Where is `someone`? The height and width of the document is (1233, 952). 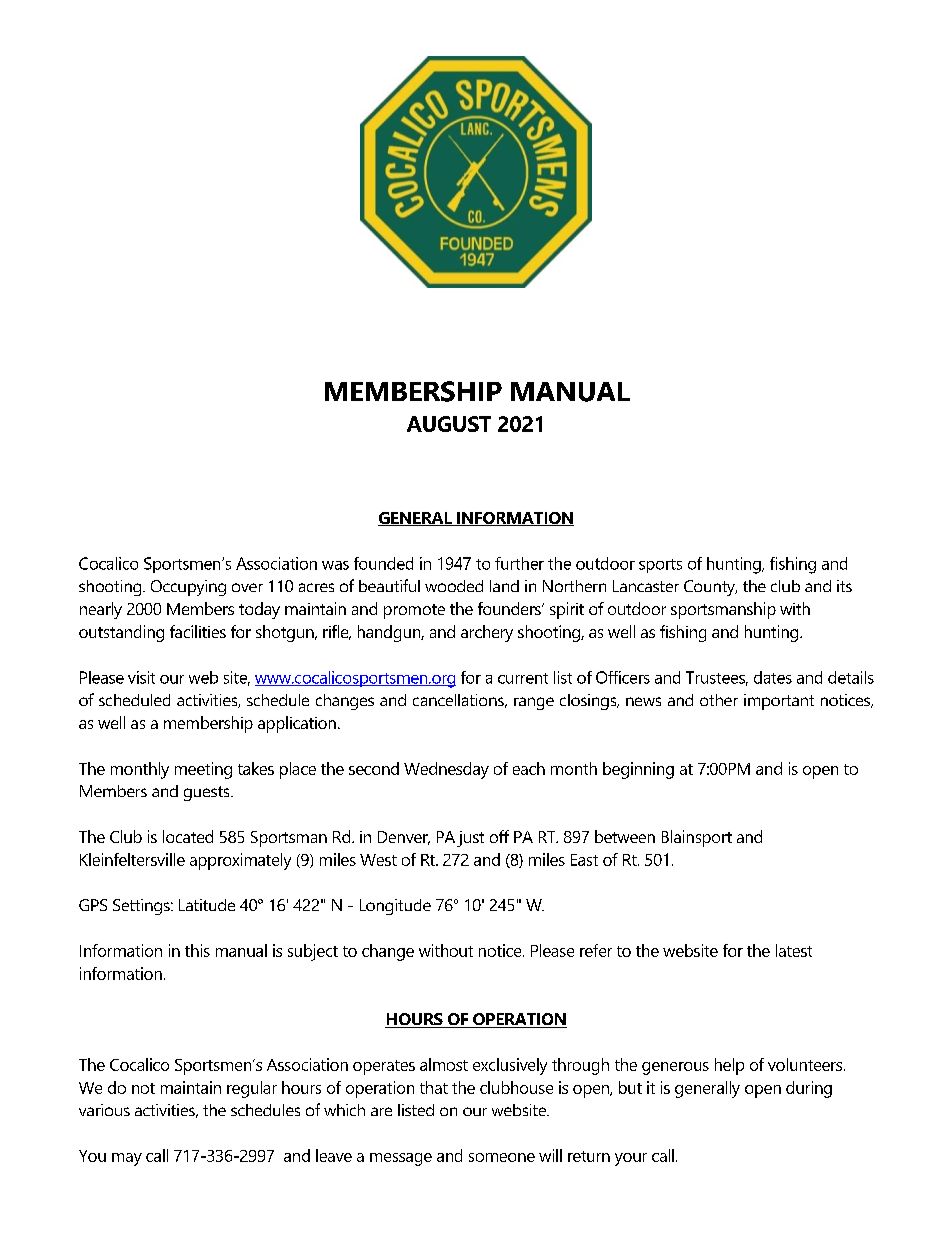 someone is located at coordinates (502, 1157).
